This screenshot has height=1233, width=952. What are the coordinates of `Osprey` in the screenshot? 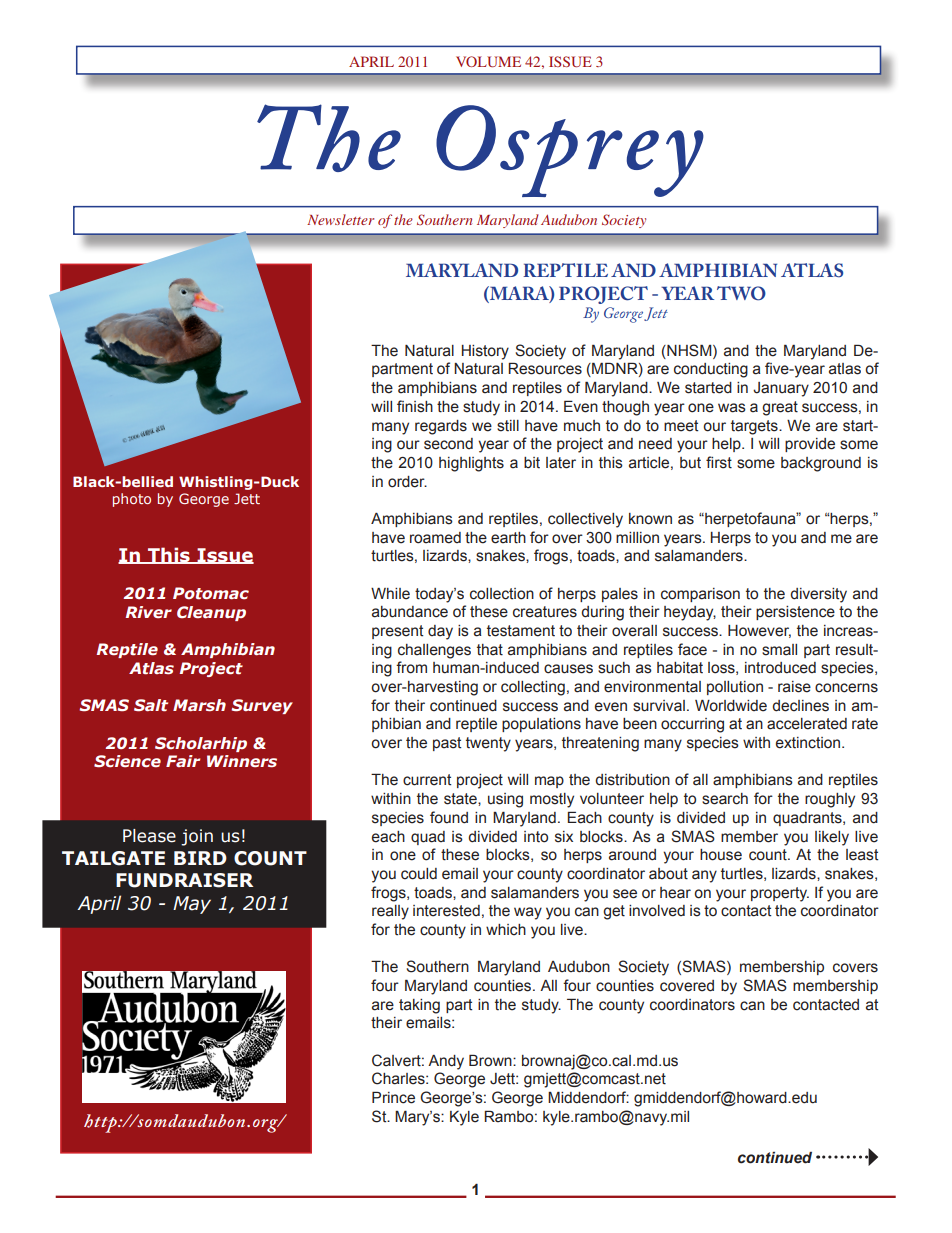 It's located at (570, 151).
